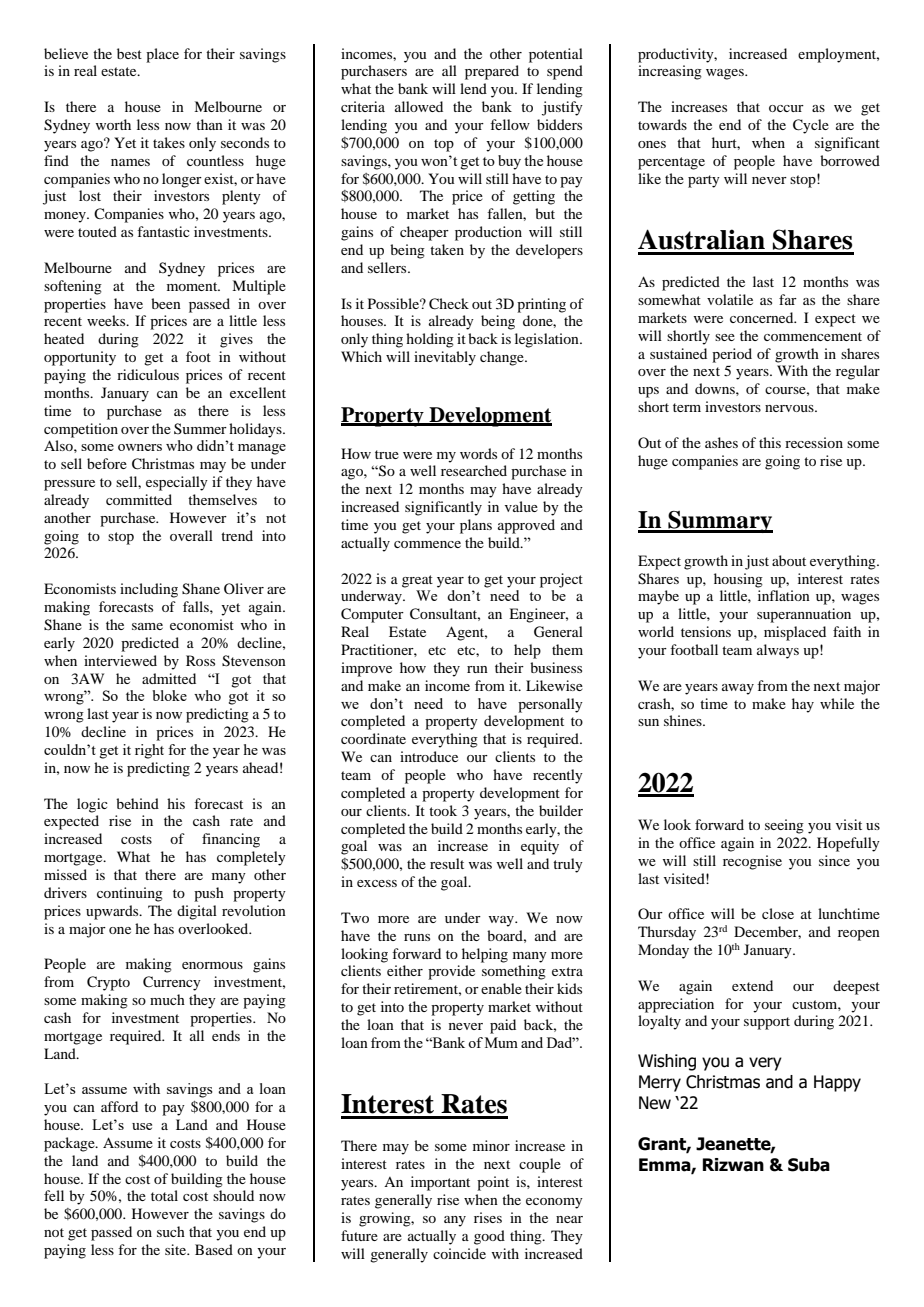 The image size is (924, 1307). I want to click on occur, so click(786, 108).
